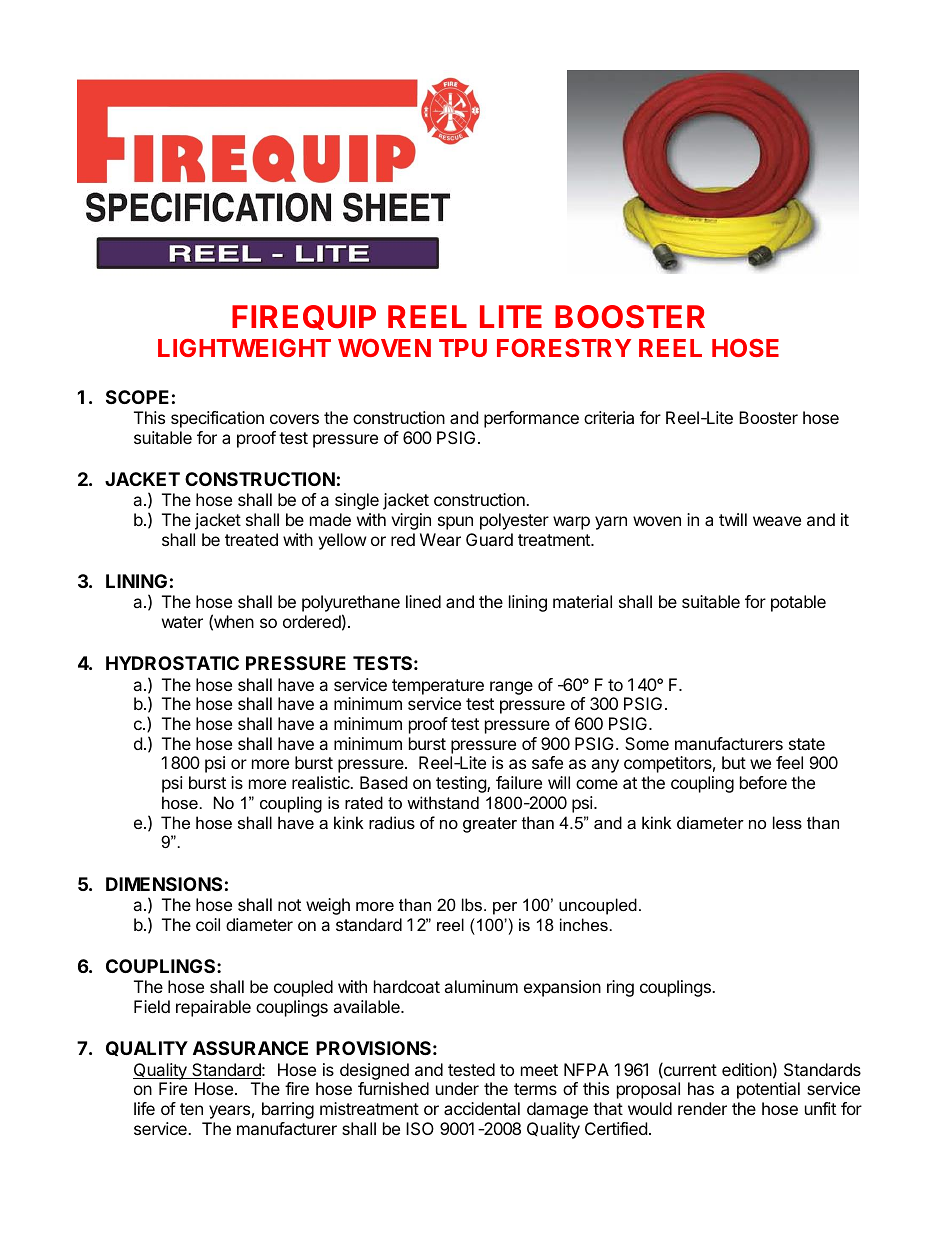 The width and height of the screenshot is (952, 1233). Describe the element at coordinates (482, 1108) in the screenshot. I see `accidental` at that location.
